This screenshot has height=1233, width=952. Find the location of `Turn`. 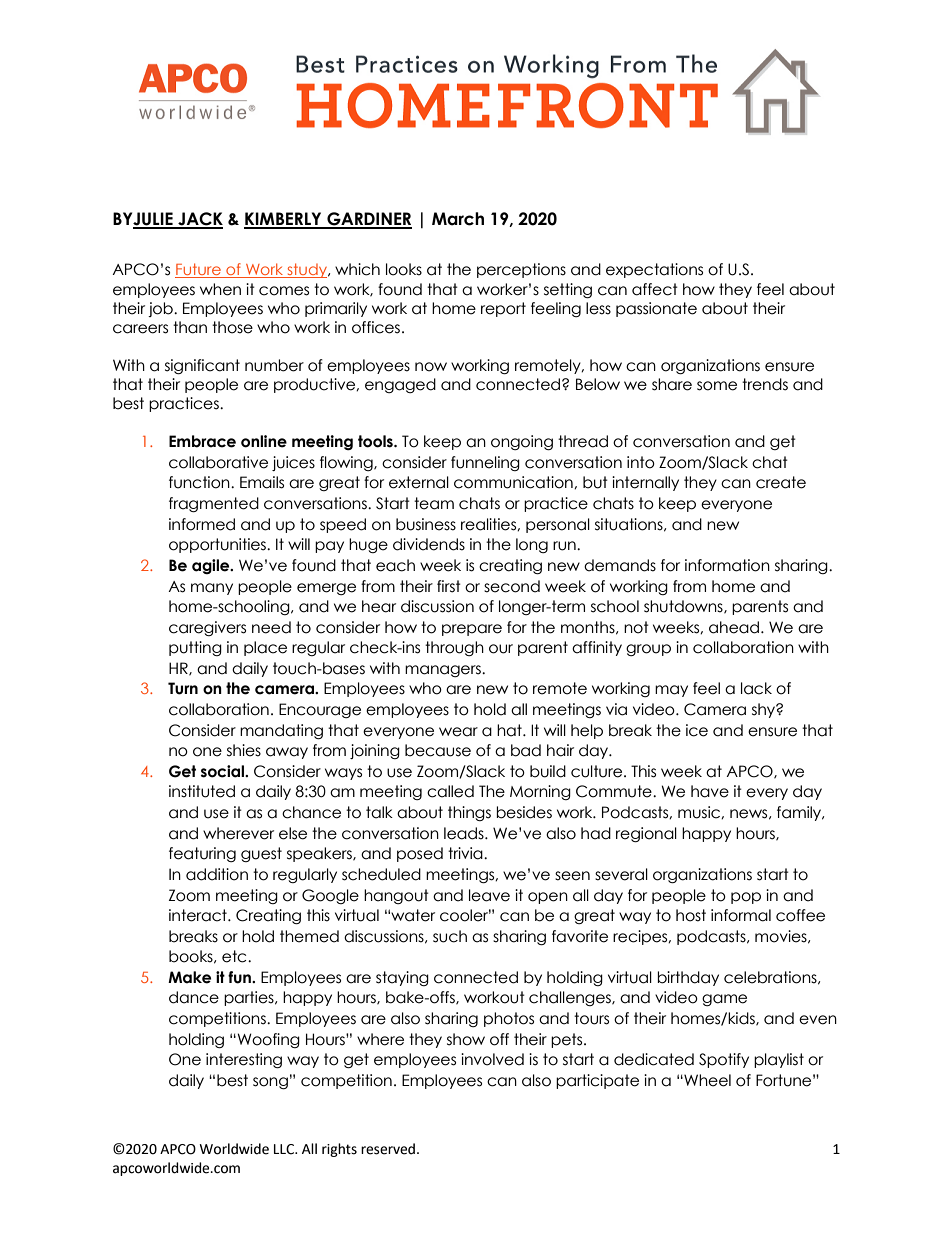

Turn is located at coordinates (183, 688).
